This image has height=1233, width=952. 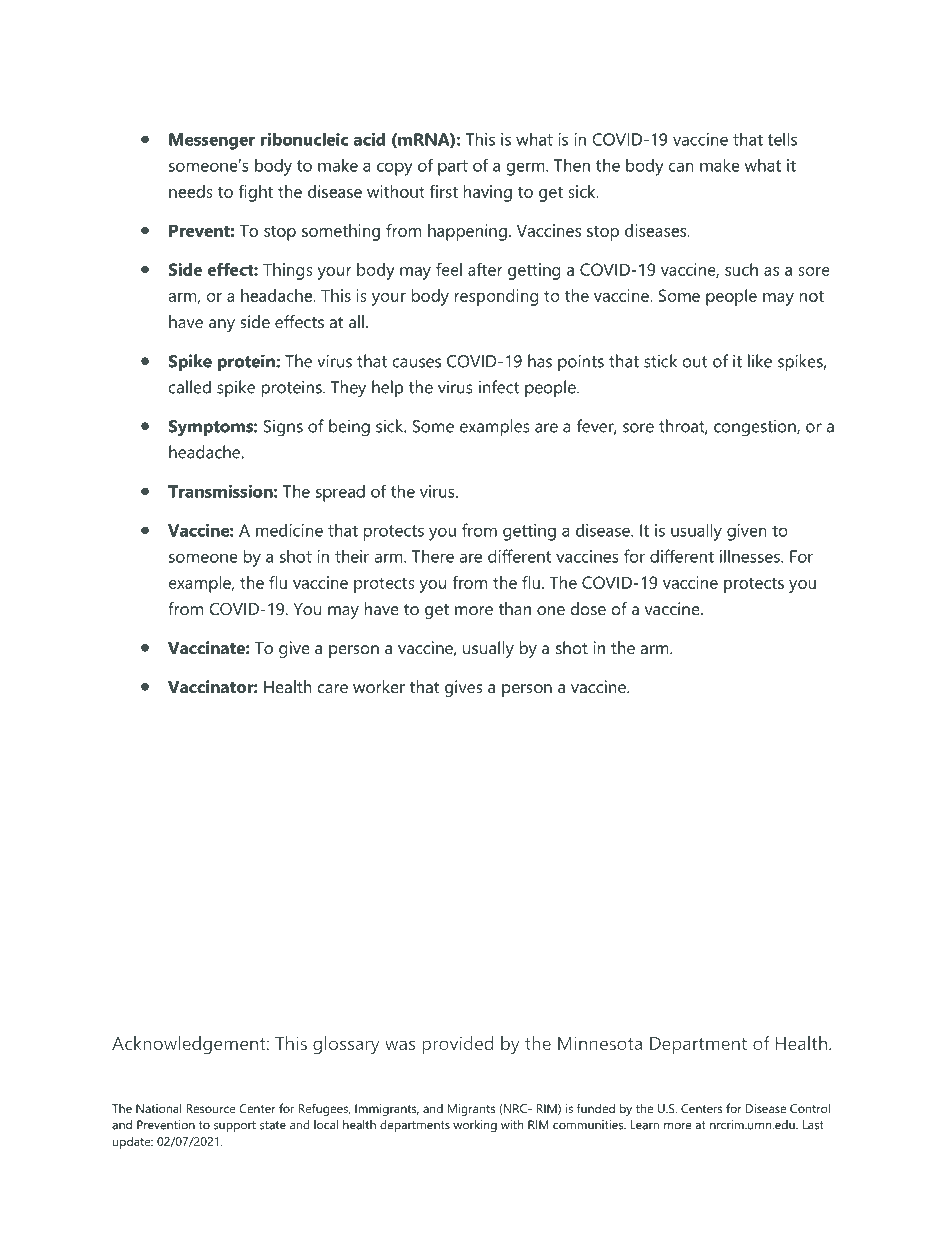 What do you see at coordinates (211, 1108) in the image?
I see `Resource` at bounding box center [211, 1108].
